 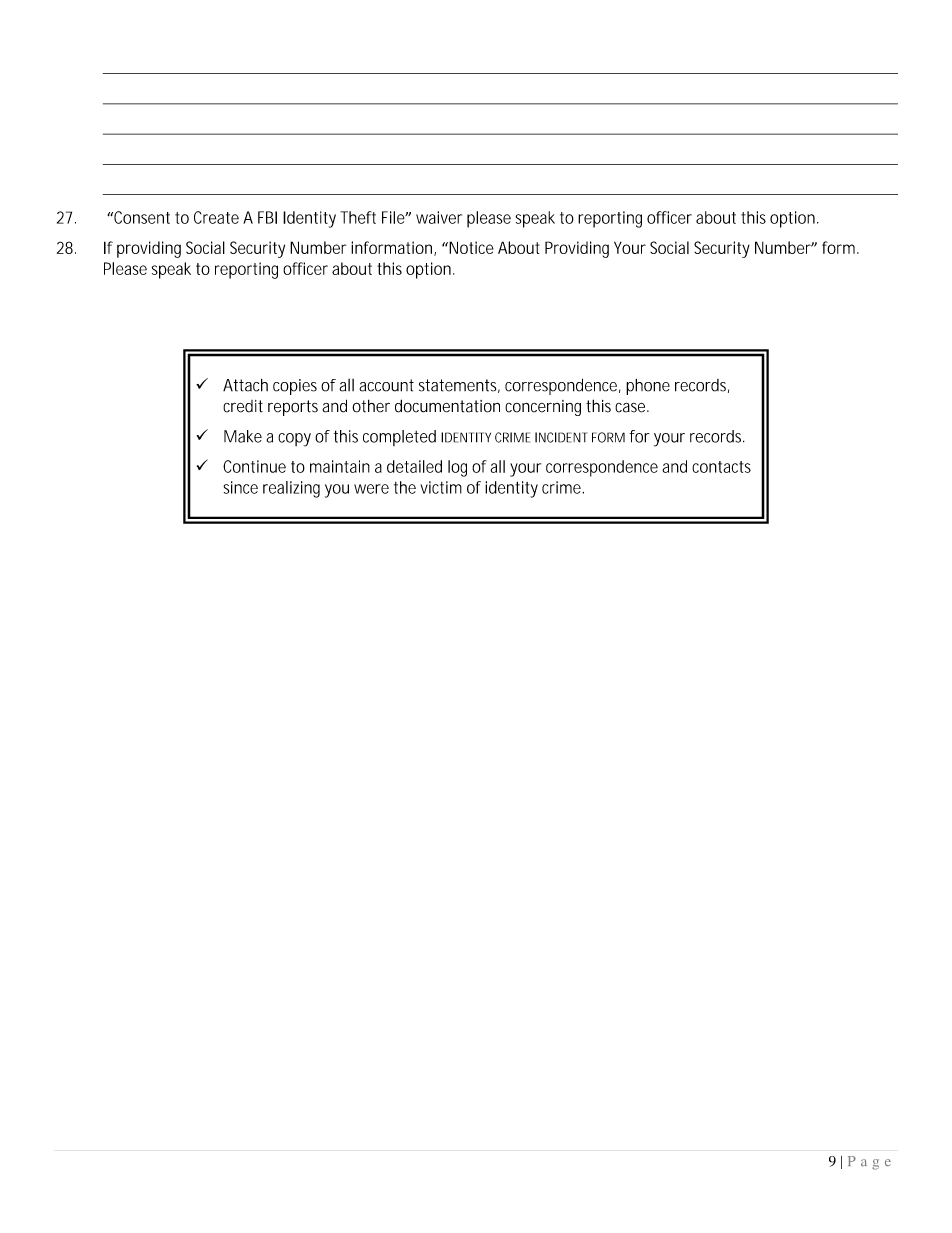 I want to click on Attach, so click(x=245, y=385).
